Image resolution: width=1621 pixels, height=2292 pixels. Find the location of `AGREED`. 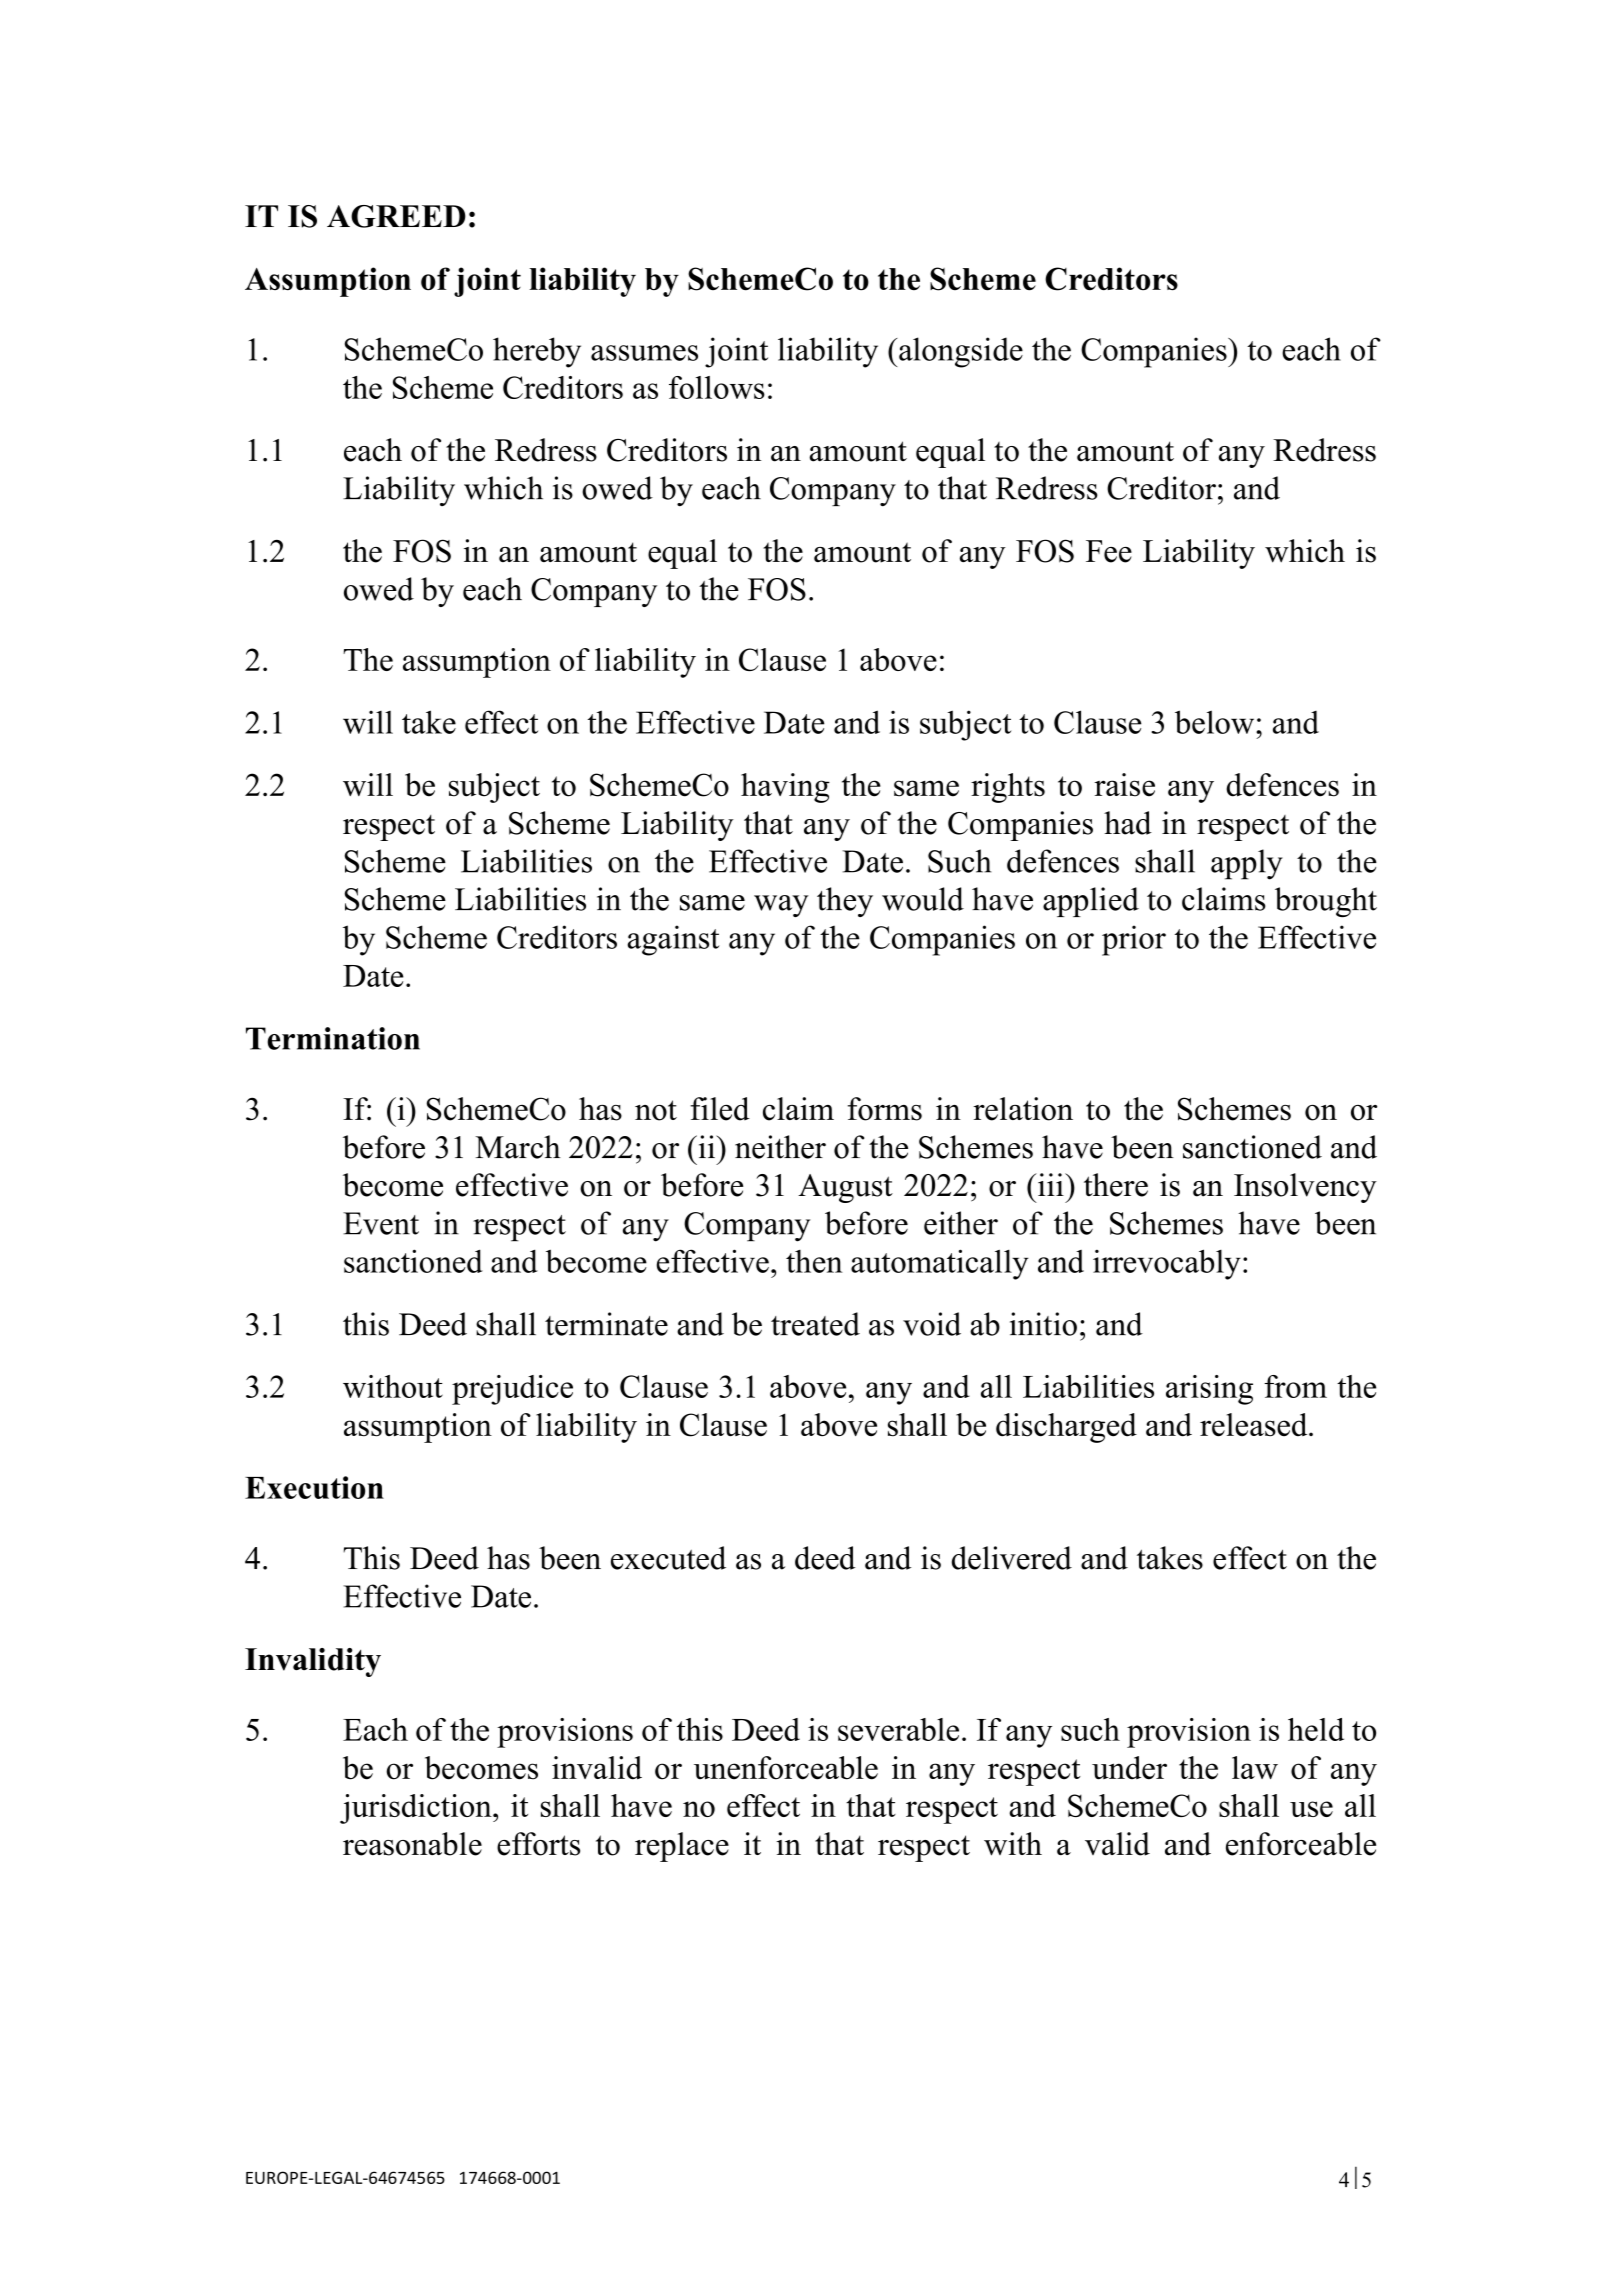

AGREED is located at coordinates (396, 216).
